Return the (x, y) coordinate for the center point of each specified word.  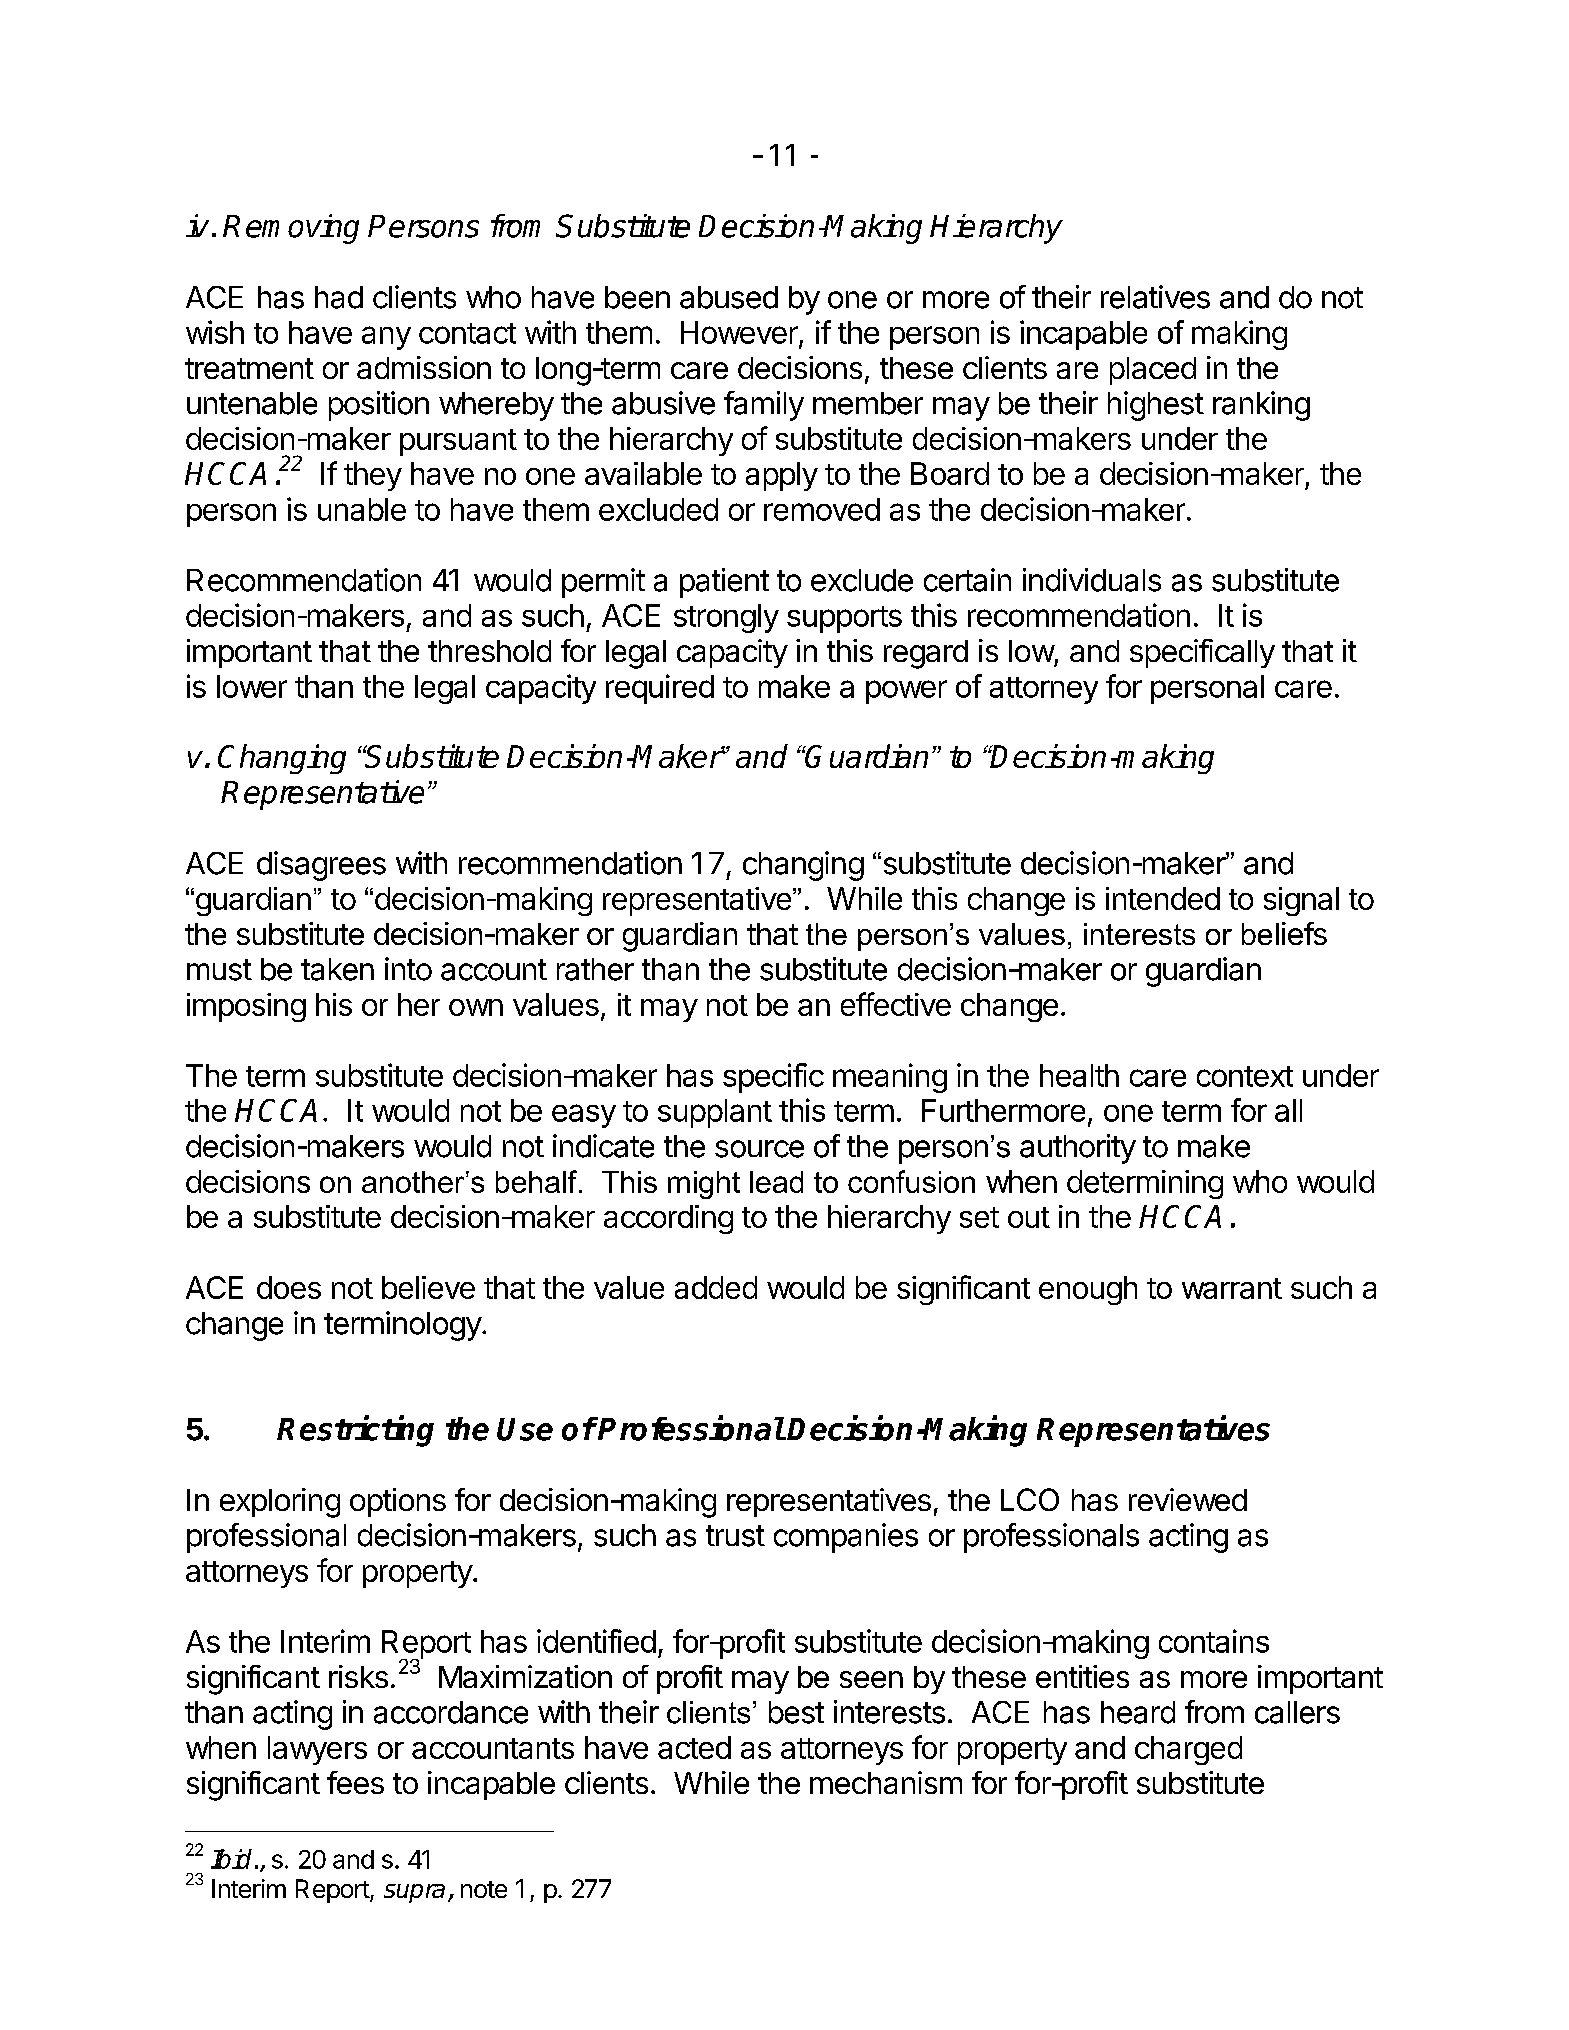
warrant (1232, 1288)
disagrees (321, 866)
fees (355, 1782)
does (289, 1287)
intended (1163, 898)
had (339, 297)
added (716, 1287)
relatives (1155, 297)
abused (729, 297)
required (660, 689)
